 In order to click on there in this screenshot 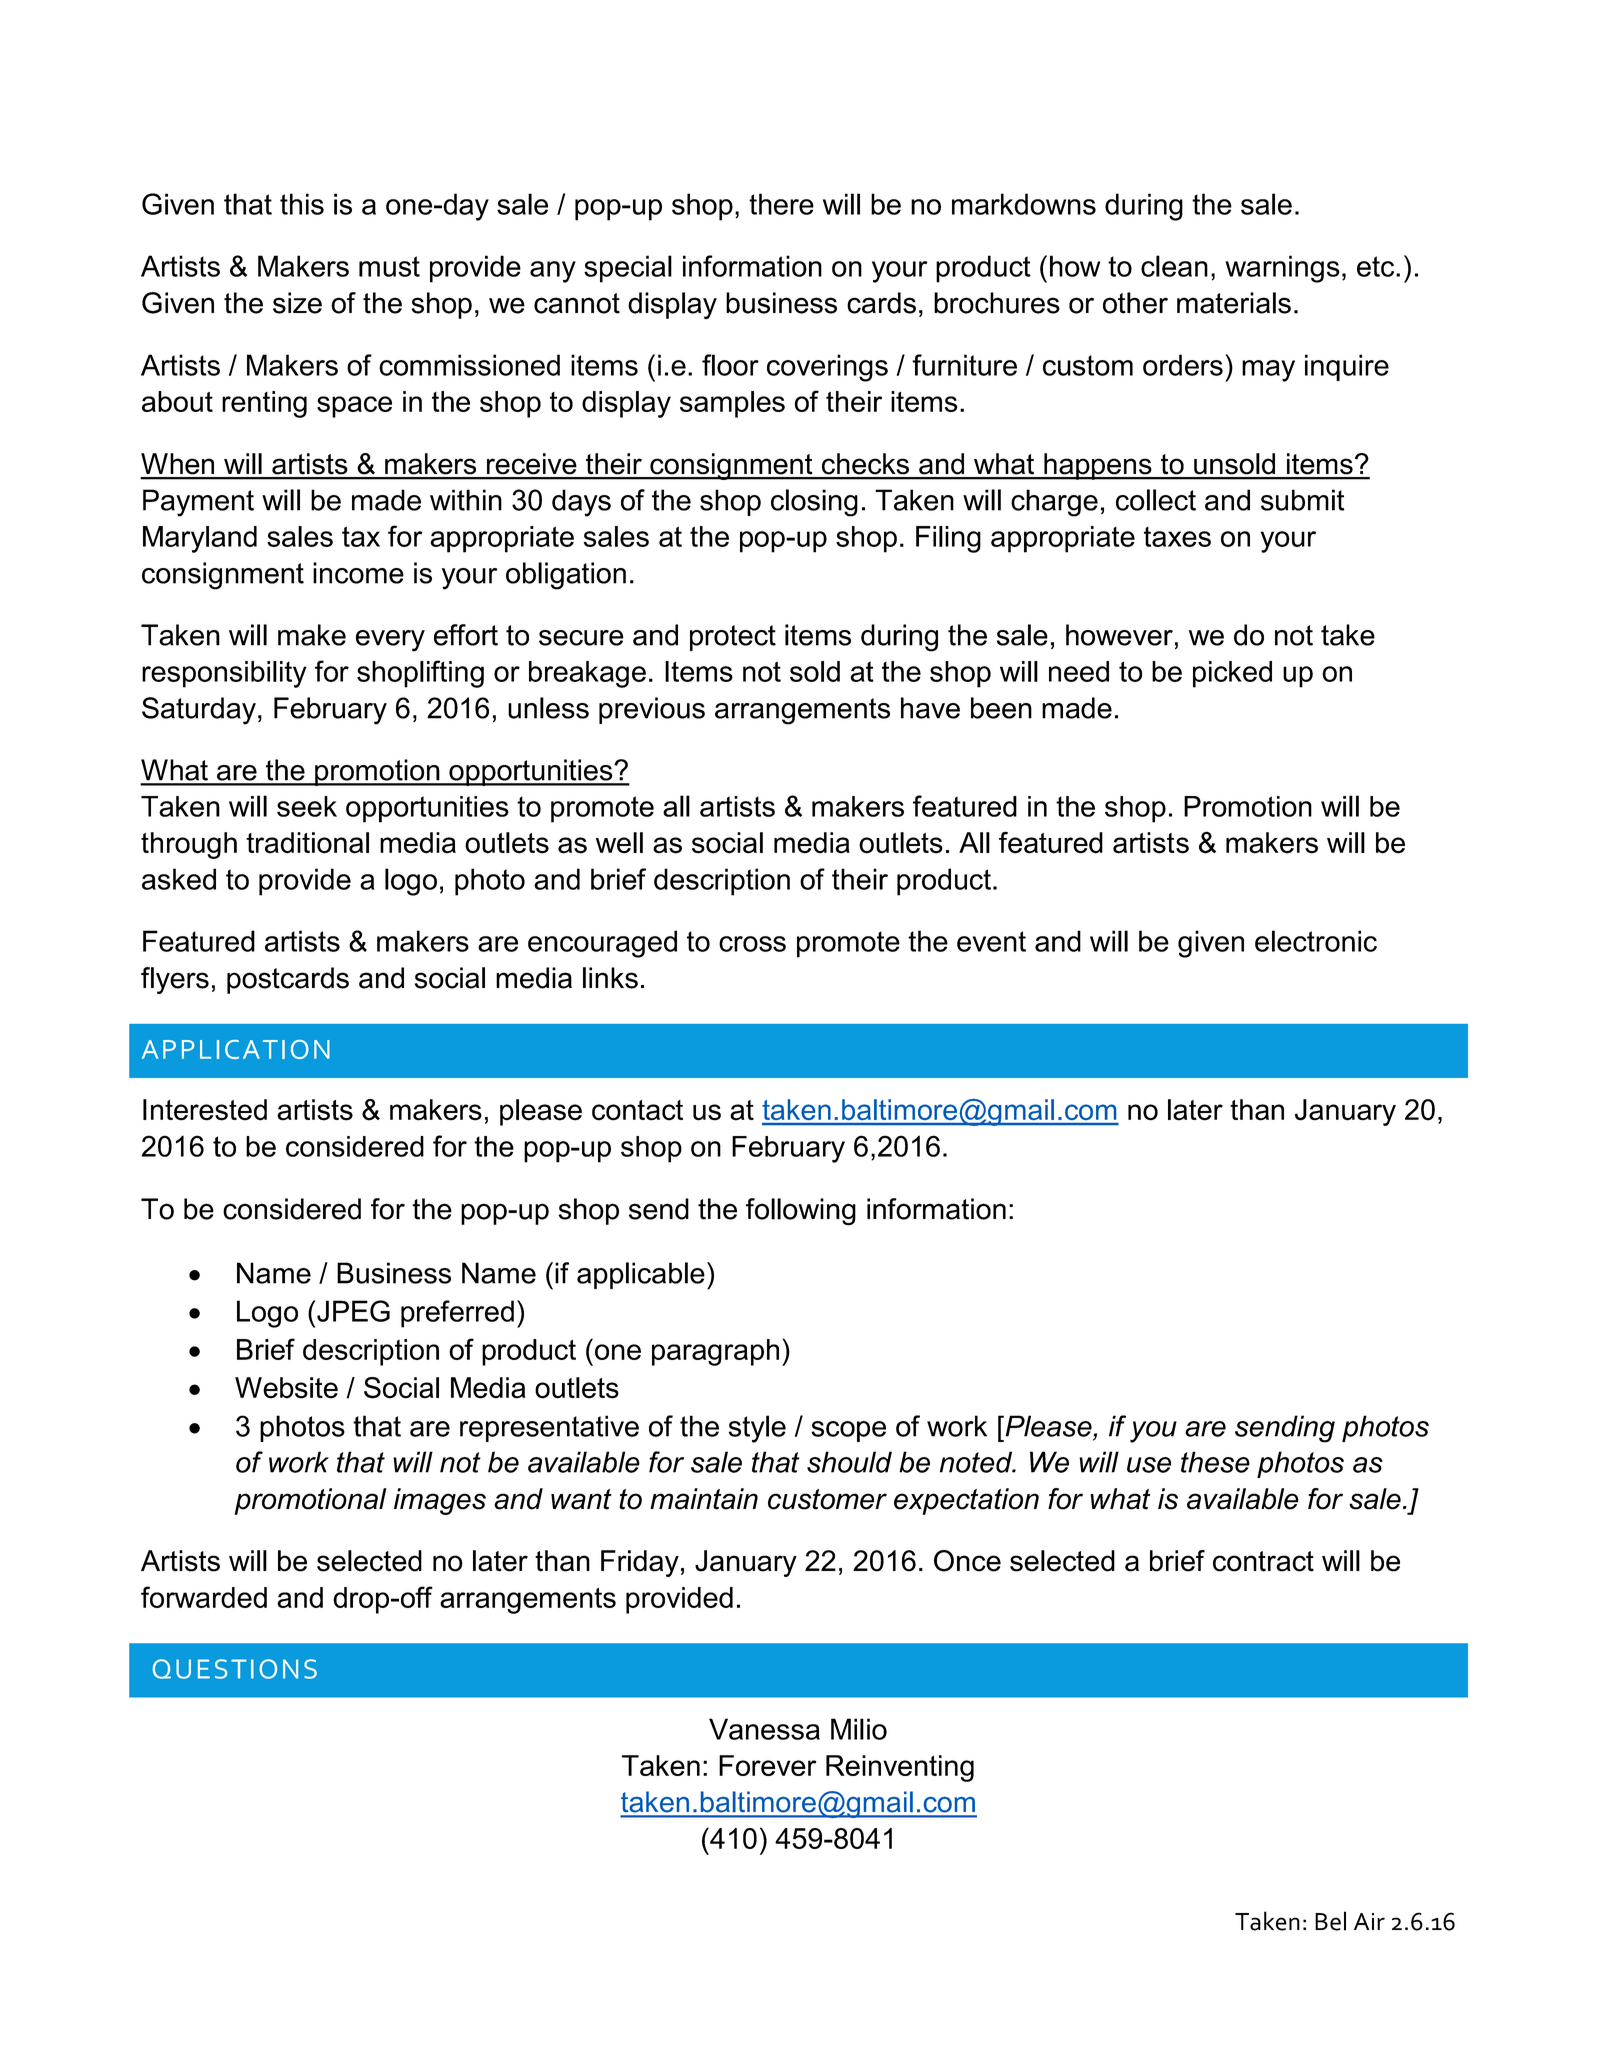, I will do `click(781, 204)`.
